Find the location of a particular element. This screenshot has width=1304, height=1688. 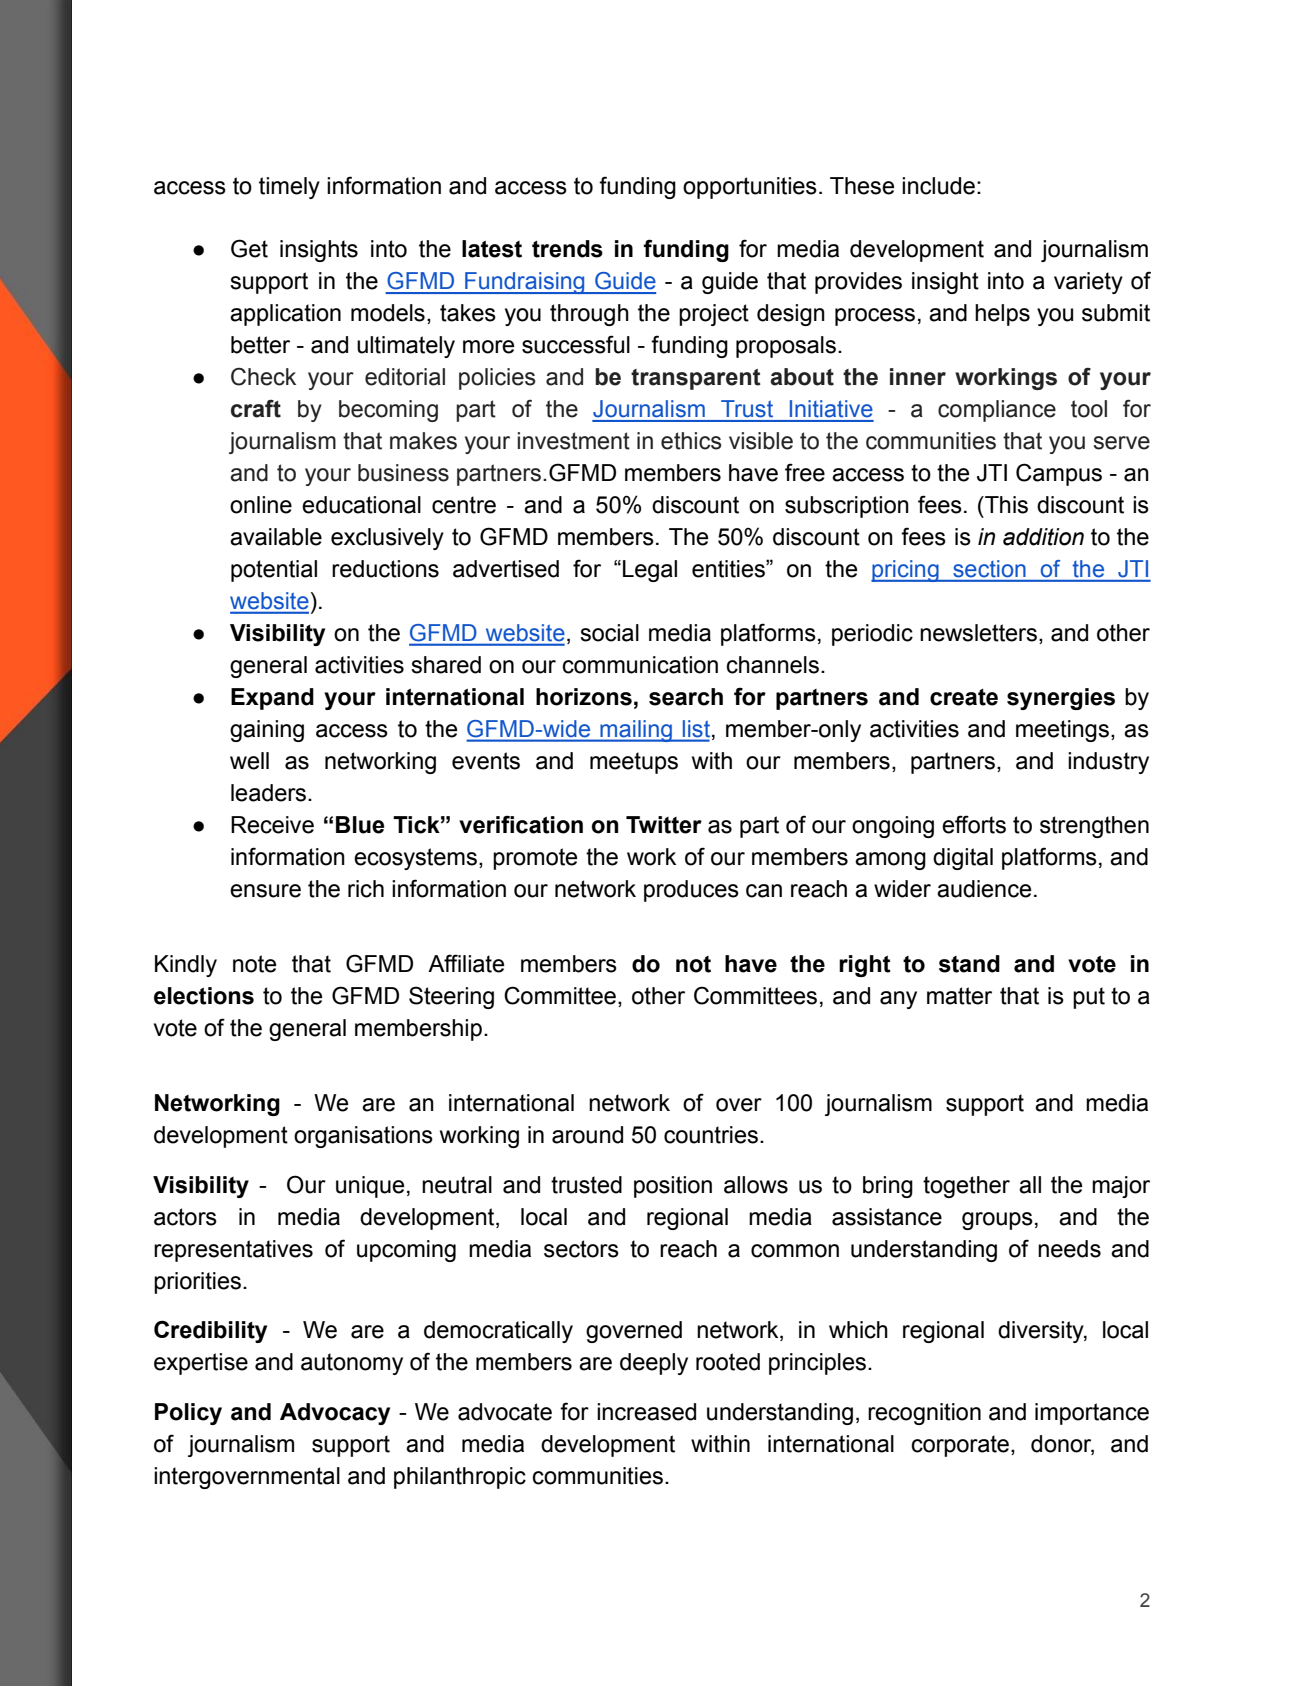

increased is located at coordinates (646, 1412).
